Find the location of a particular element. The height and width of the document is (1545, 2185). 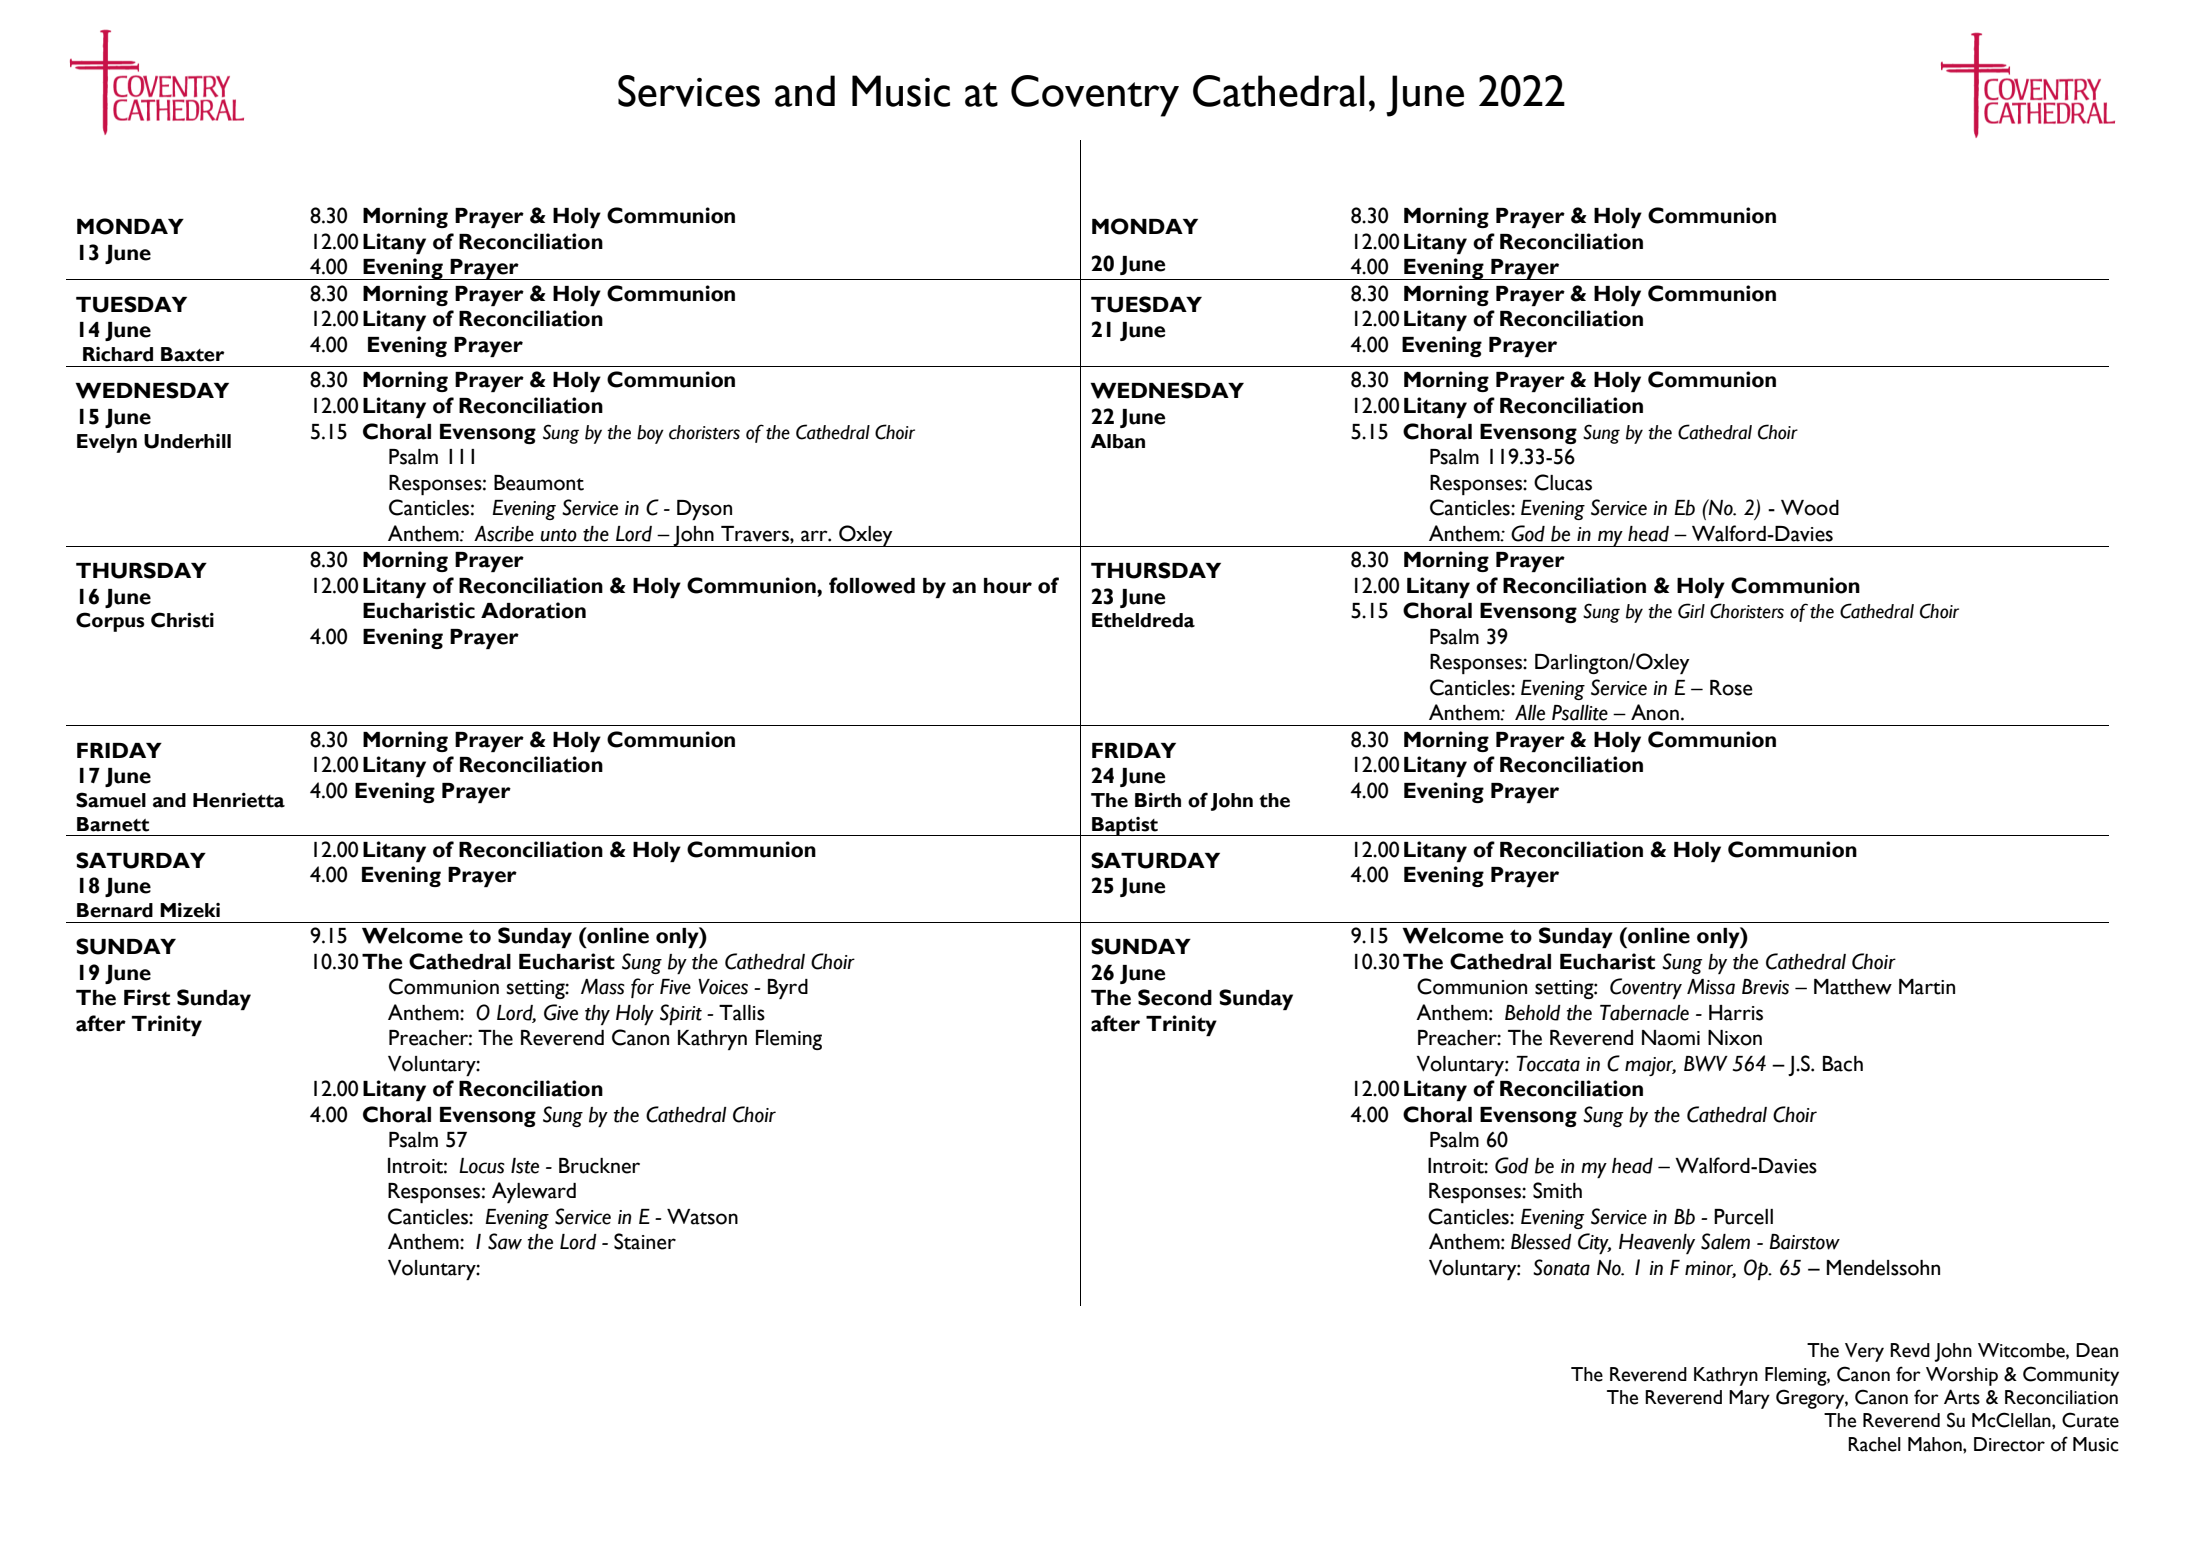

Birth is located at coordinates (1158, 800).
